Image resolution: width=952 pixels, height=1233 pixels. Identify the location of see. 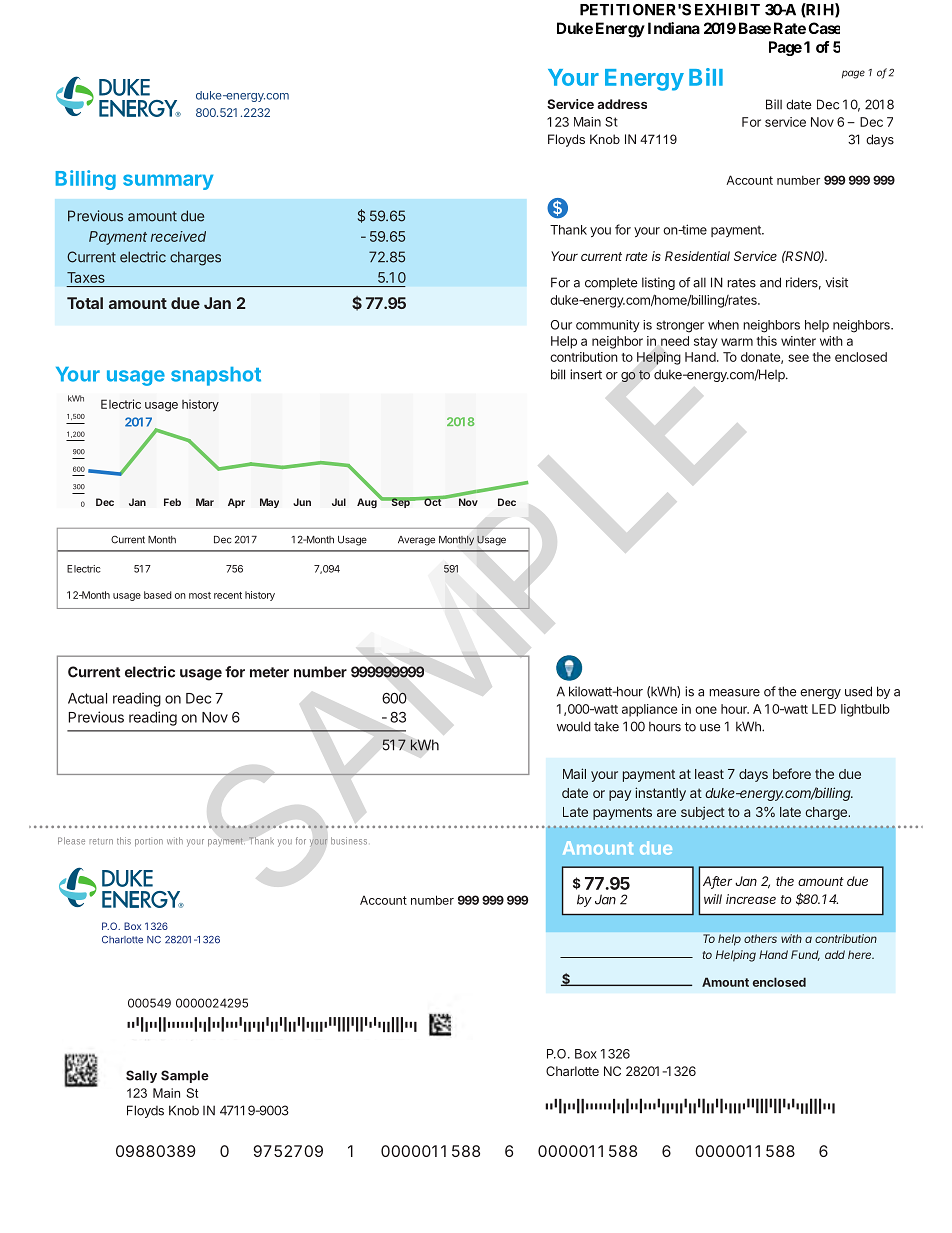
(798, 358).
